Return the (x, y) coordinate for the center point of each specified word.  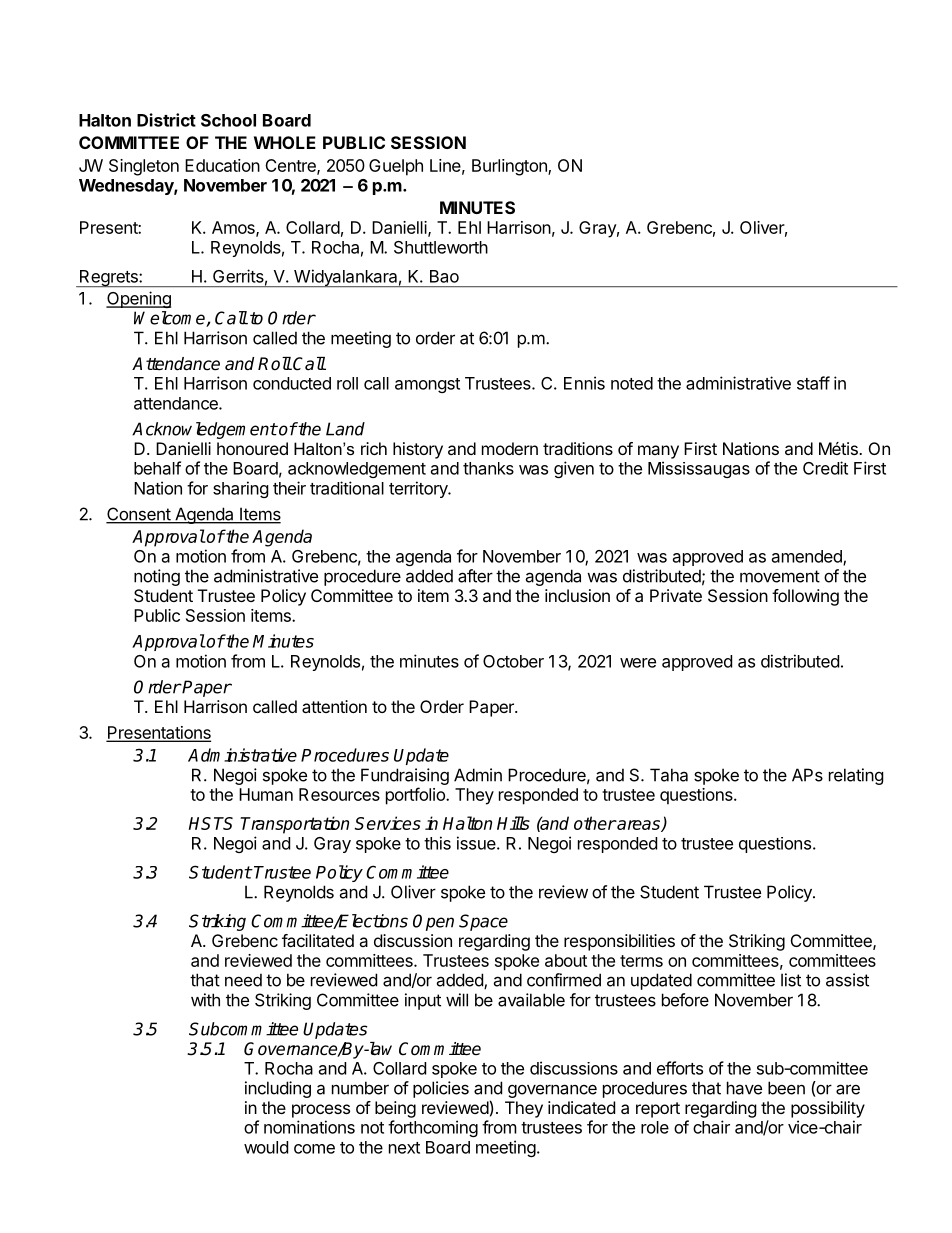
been (786, 1088)
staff (813, 383)
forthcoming (433, 1128)
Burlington (510, 167)
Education (222, 165)
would (266, 1147)
